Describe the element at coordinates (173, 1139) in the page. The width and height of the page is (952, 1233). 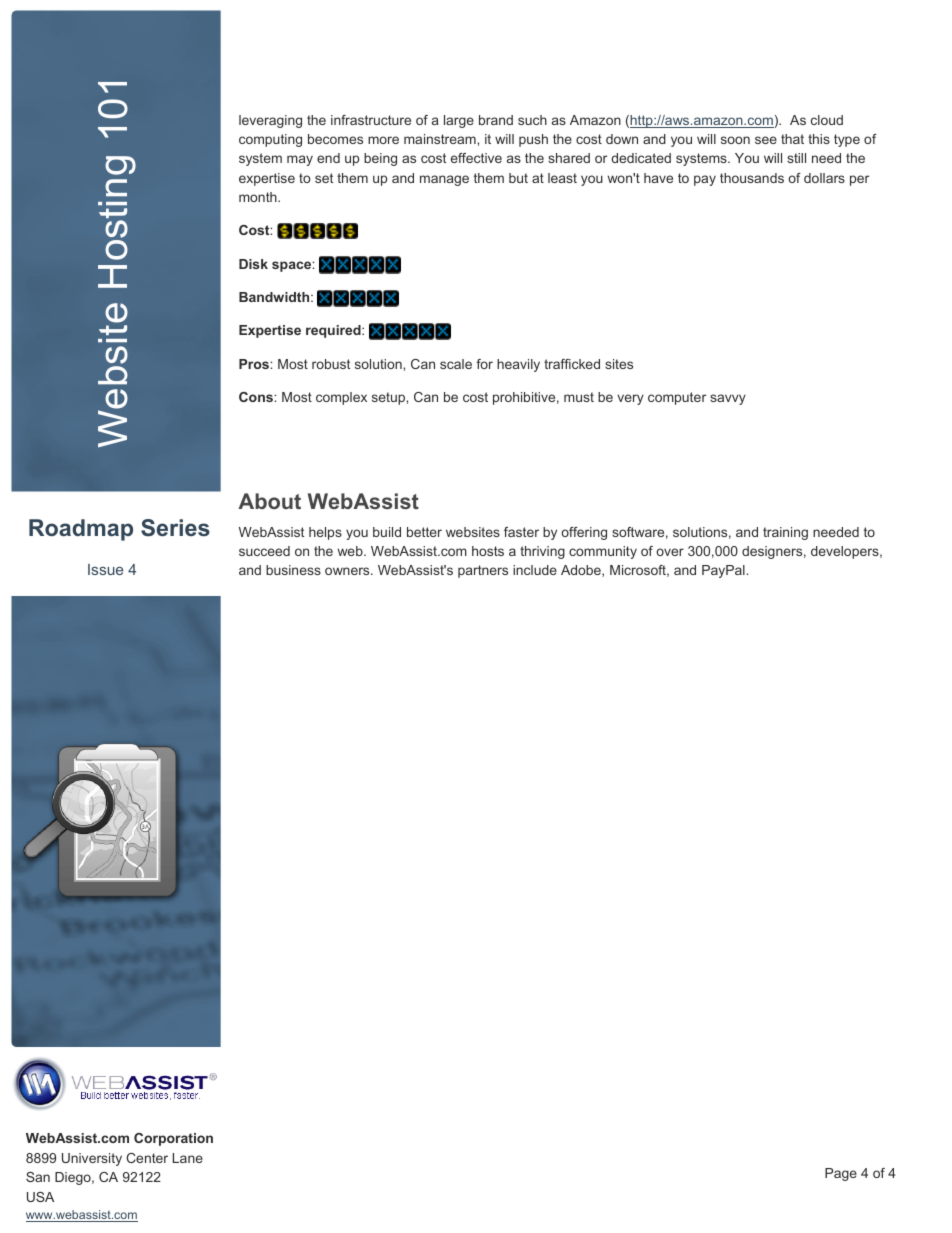
I see `Corporation` at that location.
